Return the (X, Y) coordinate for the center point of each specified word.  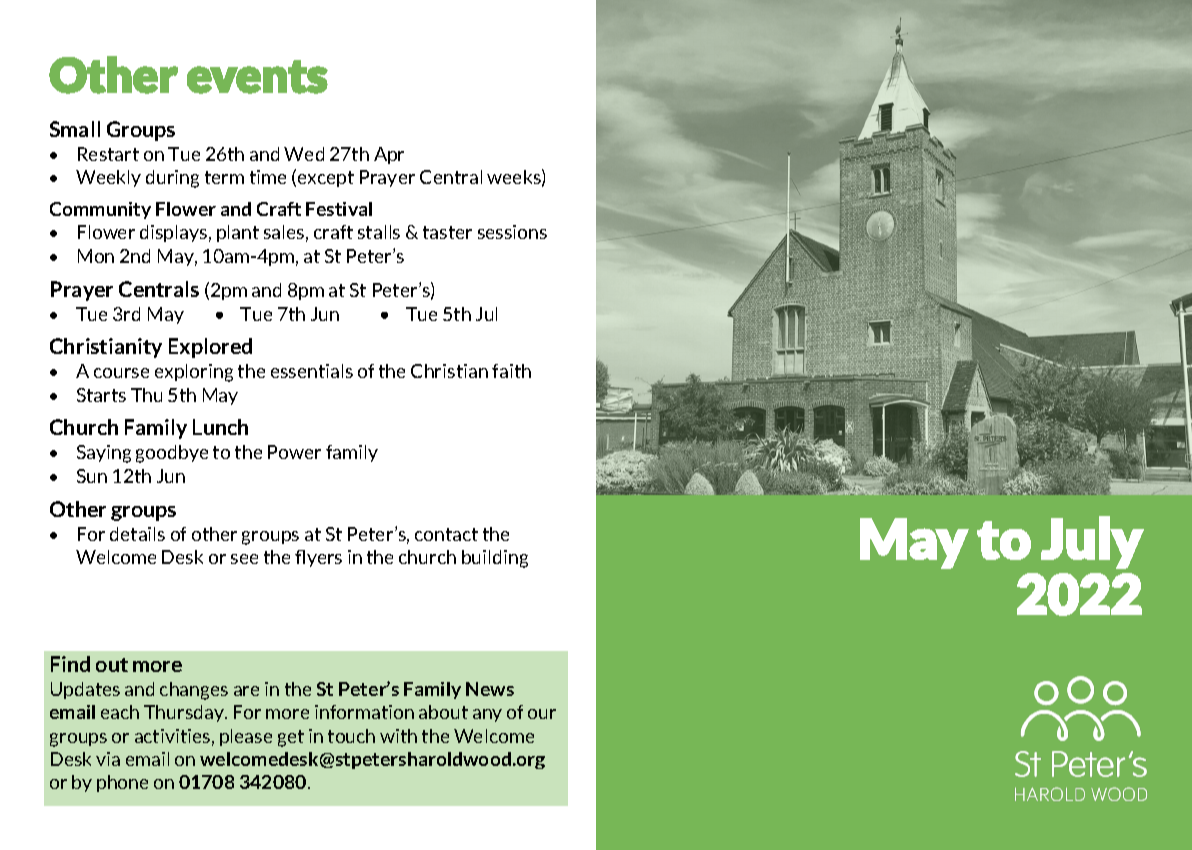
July (1092, 542)
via (108, 759)
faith (511, 371)
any (487, 715)
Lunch (220, 427)
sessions (512, 232)
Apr (389, 155)
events (257, 77)
